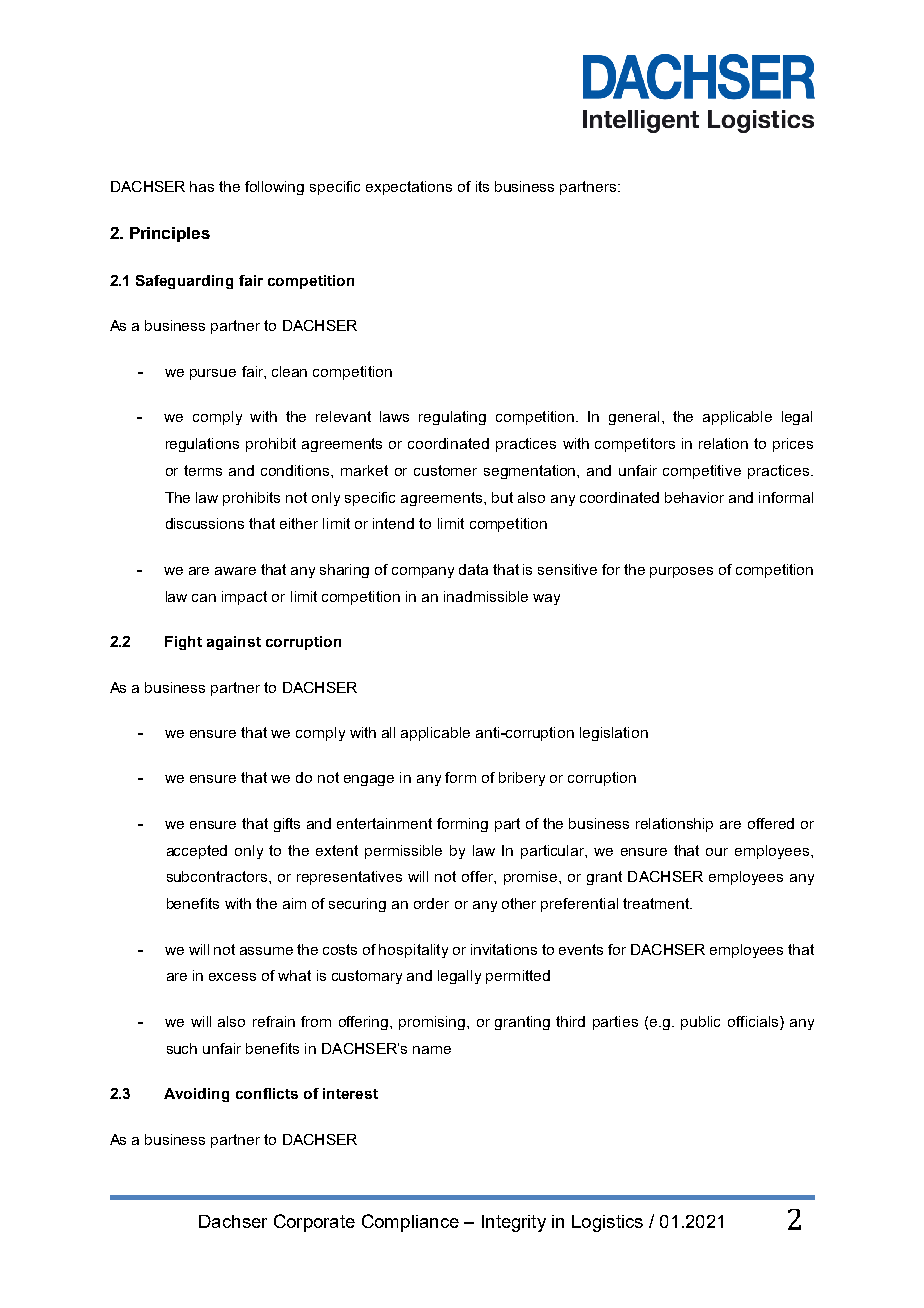 Image resolution: width=924 pixels, height=1308 pixels. What do you see at coordinates (234, 643) in the screenshot?
I see `against` at bounding box center [234, 643].
